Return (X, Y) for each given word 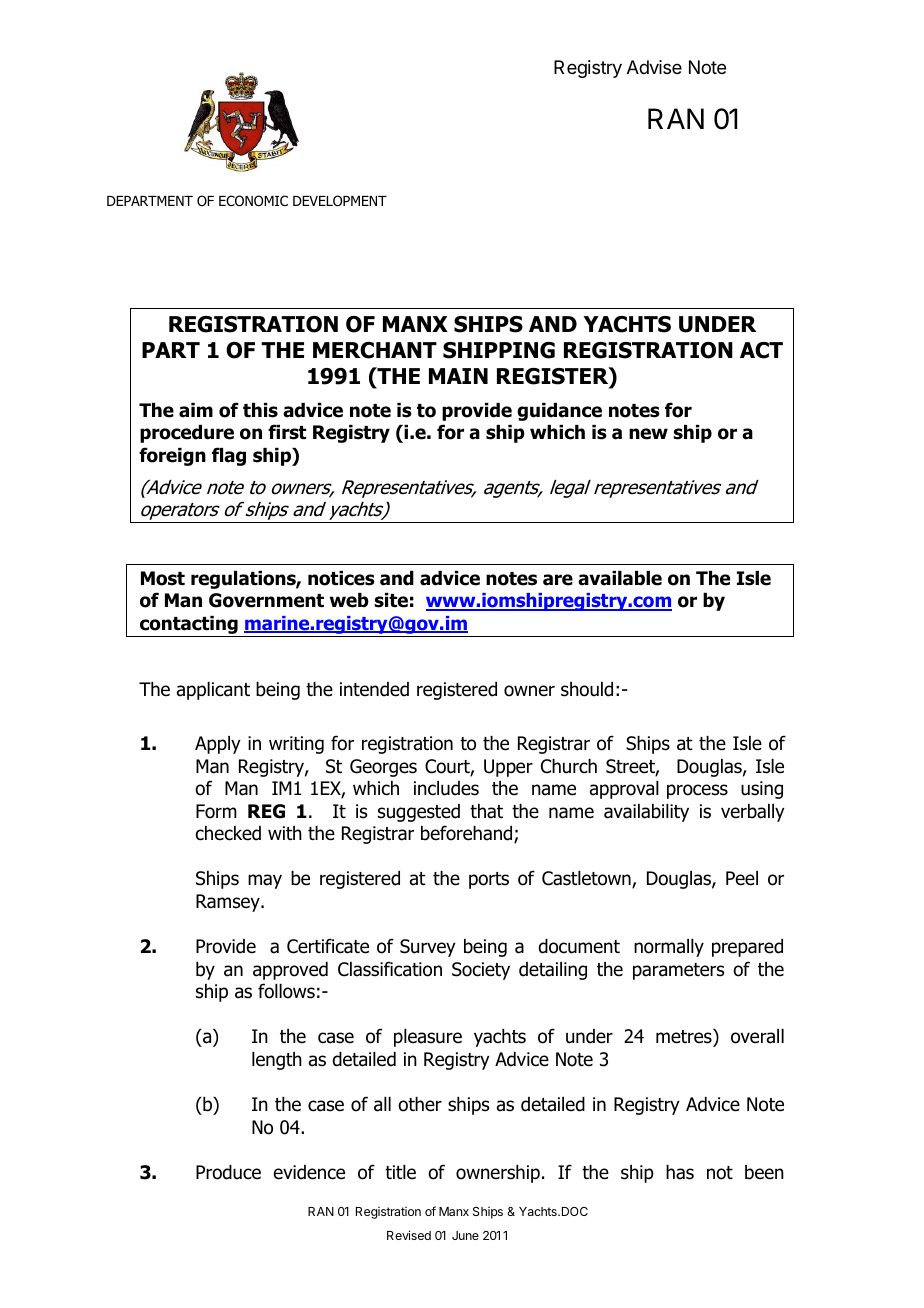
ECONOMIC (253, 201)
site (391, 600)
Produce (228, 1172)
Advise (654, 67)
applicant (213, 691)
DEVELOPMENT (340, 201)
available (620, 578)
